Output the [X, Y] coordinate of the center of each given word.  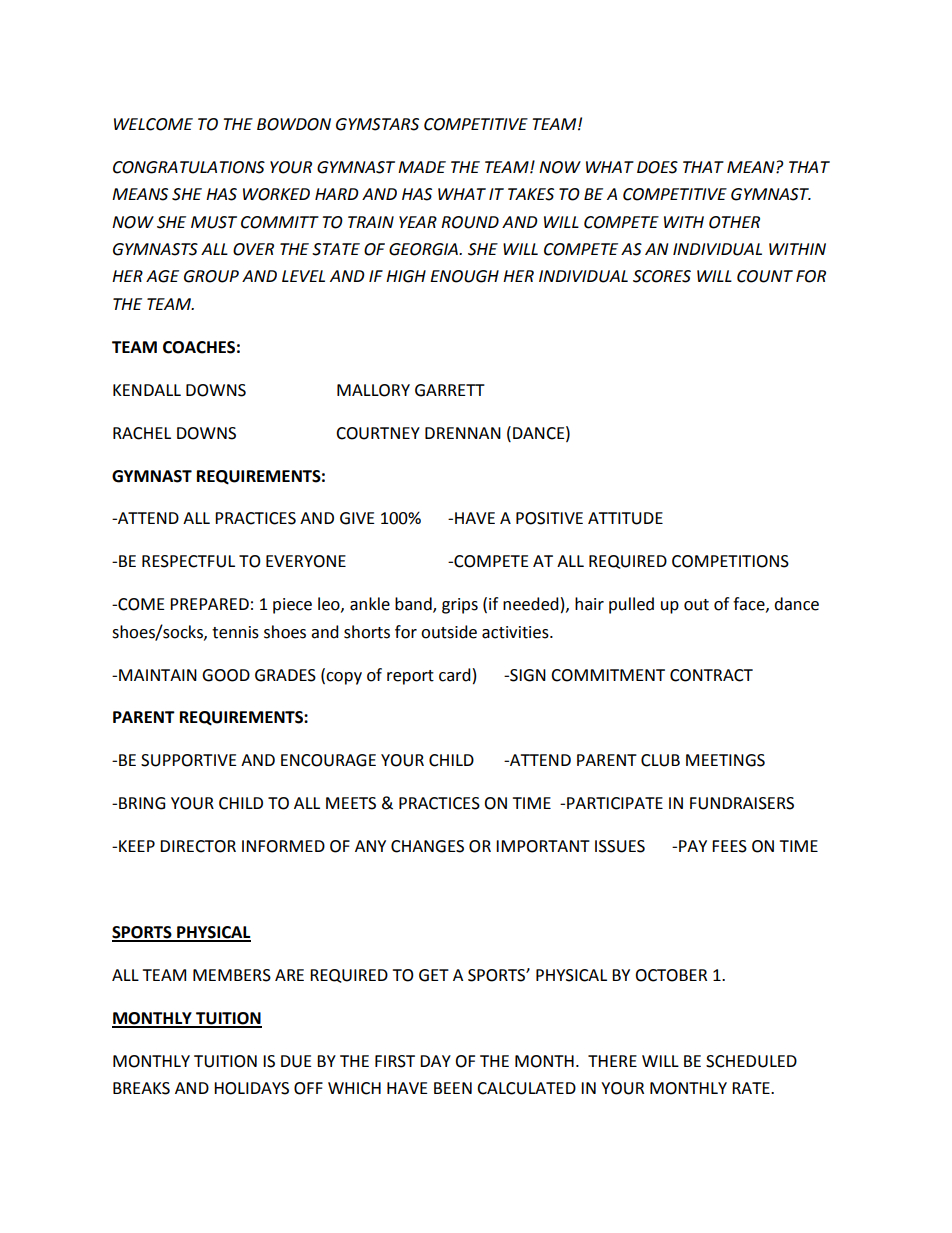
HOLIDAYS [251, 1088]
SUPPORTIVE [189, 760]
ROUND [470, 222]
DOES [657, 167]
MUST [214, 222]
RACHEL [142, 433]
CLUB [660, 760]
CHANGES [427, 846]
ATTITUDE [625, 518]
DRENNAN [463, 433]
